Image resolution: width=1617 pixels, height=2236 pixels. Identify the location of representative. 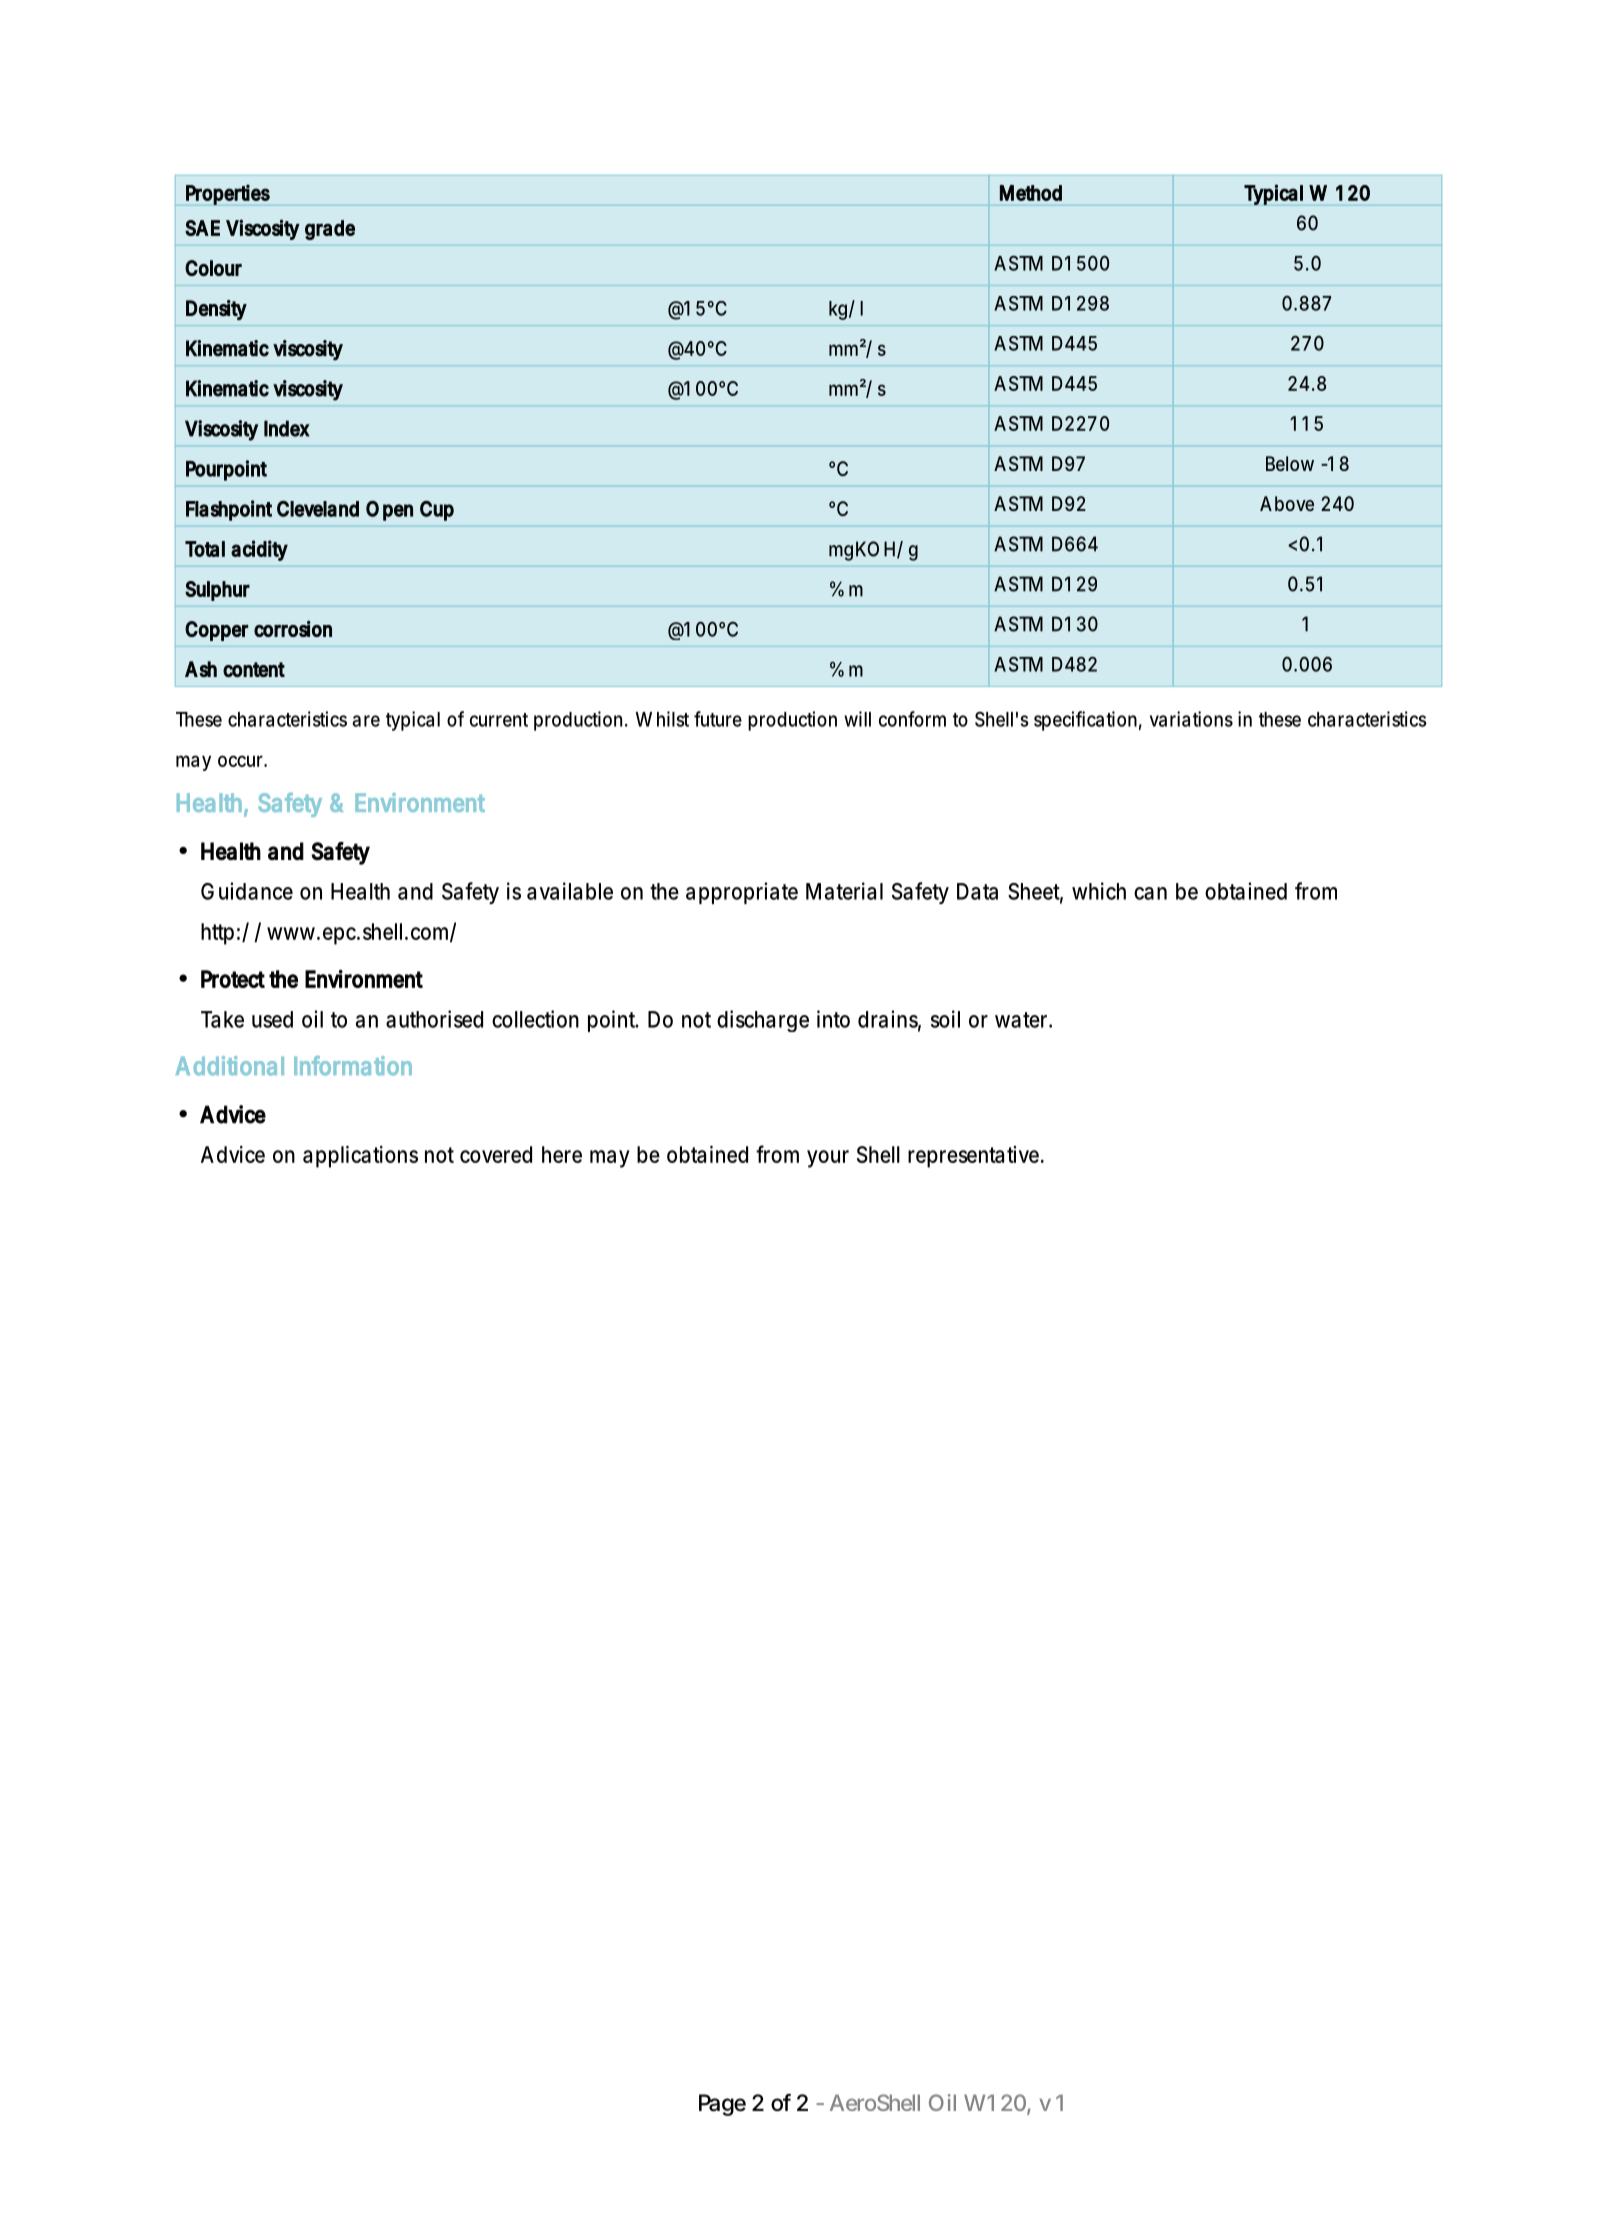
(975, 1157).
